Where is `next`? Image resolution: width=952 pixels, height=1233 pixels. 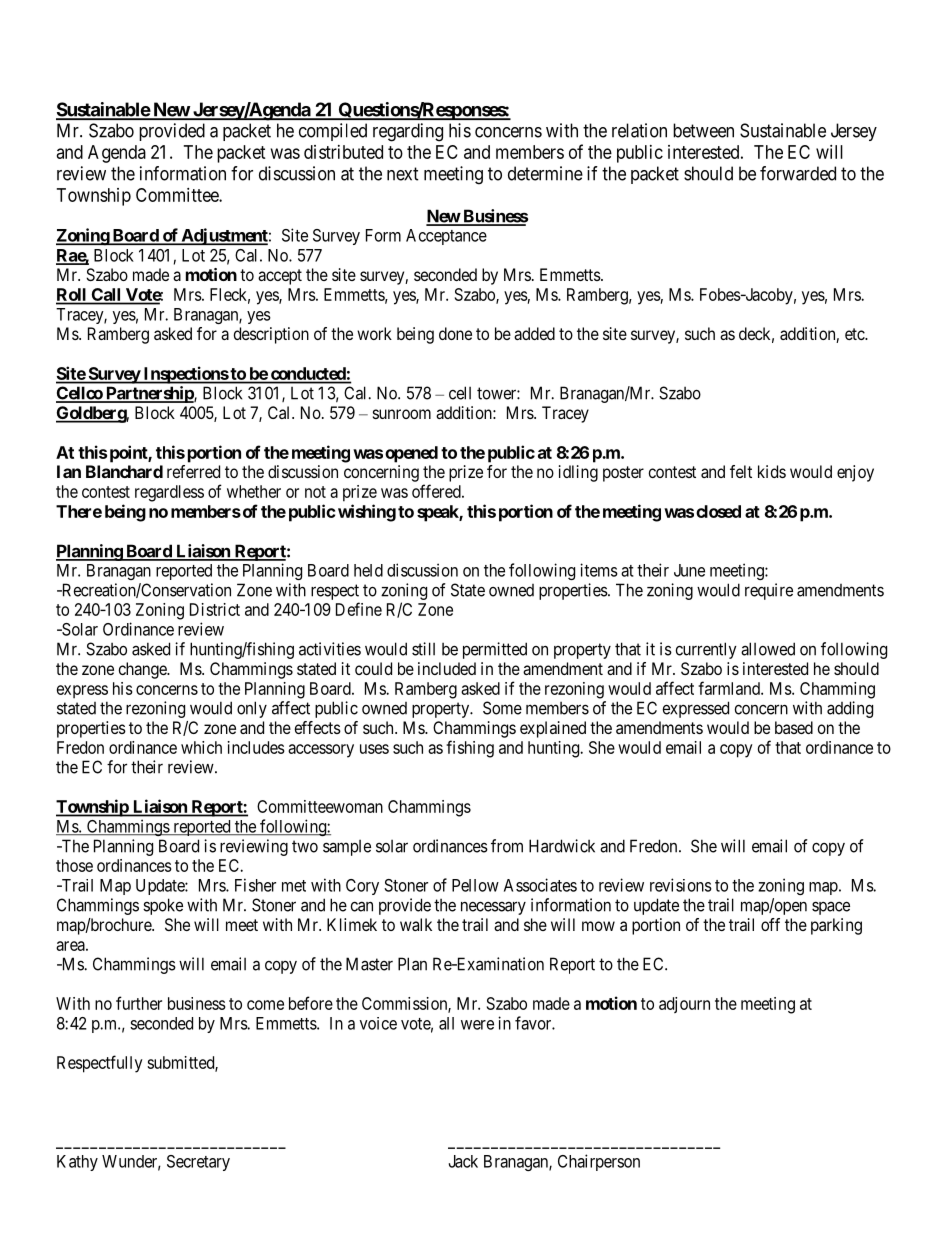 next is located at coordinates (403, 174).
